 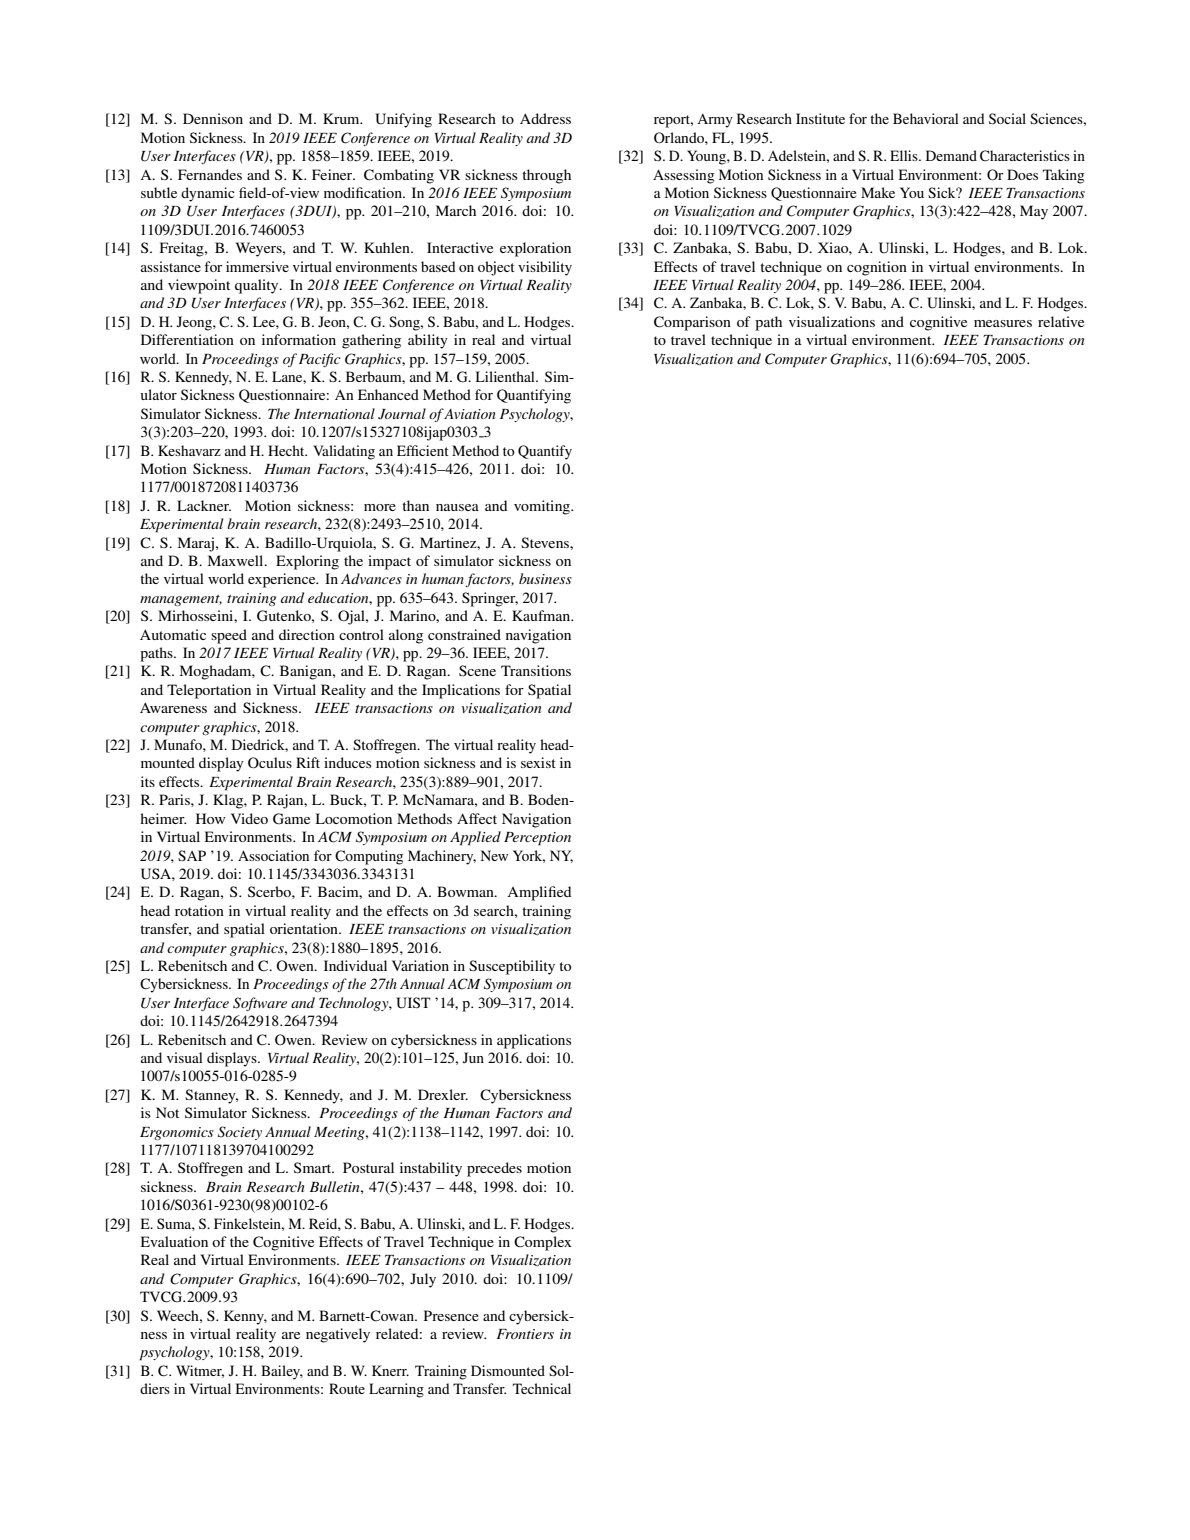 What do you see at coordinates (270, 763) in the screenshot?
I see `Oculus` at bounding box center [270, 763].
